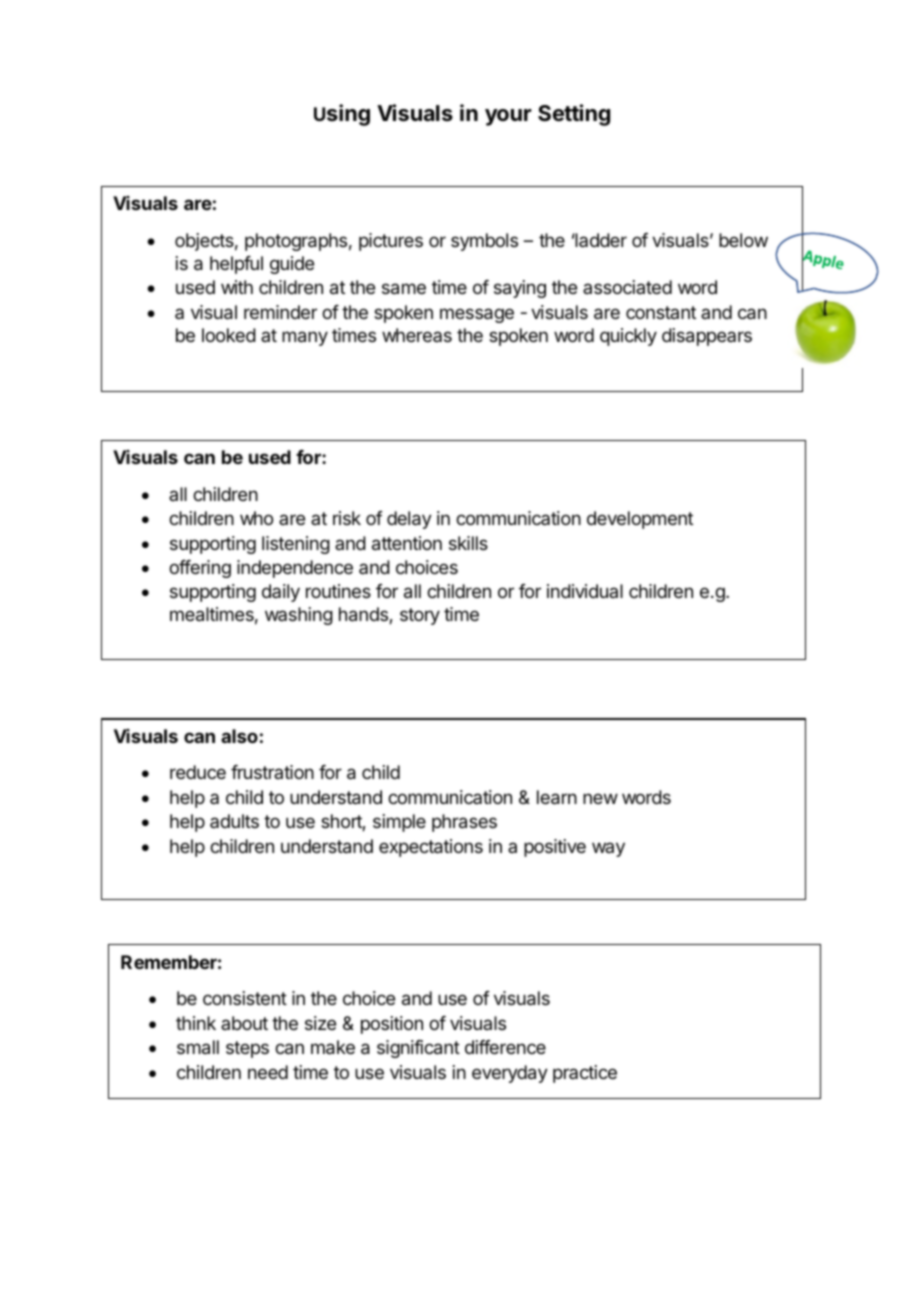 This screenshot has width=924, height=1308. I want to click on daily, so click(281, 593).
